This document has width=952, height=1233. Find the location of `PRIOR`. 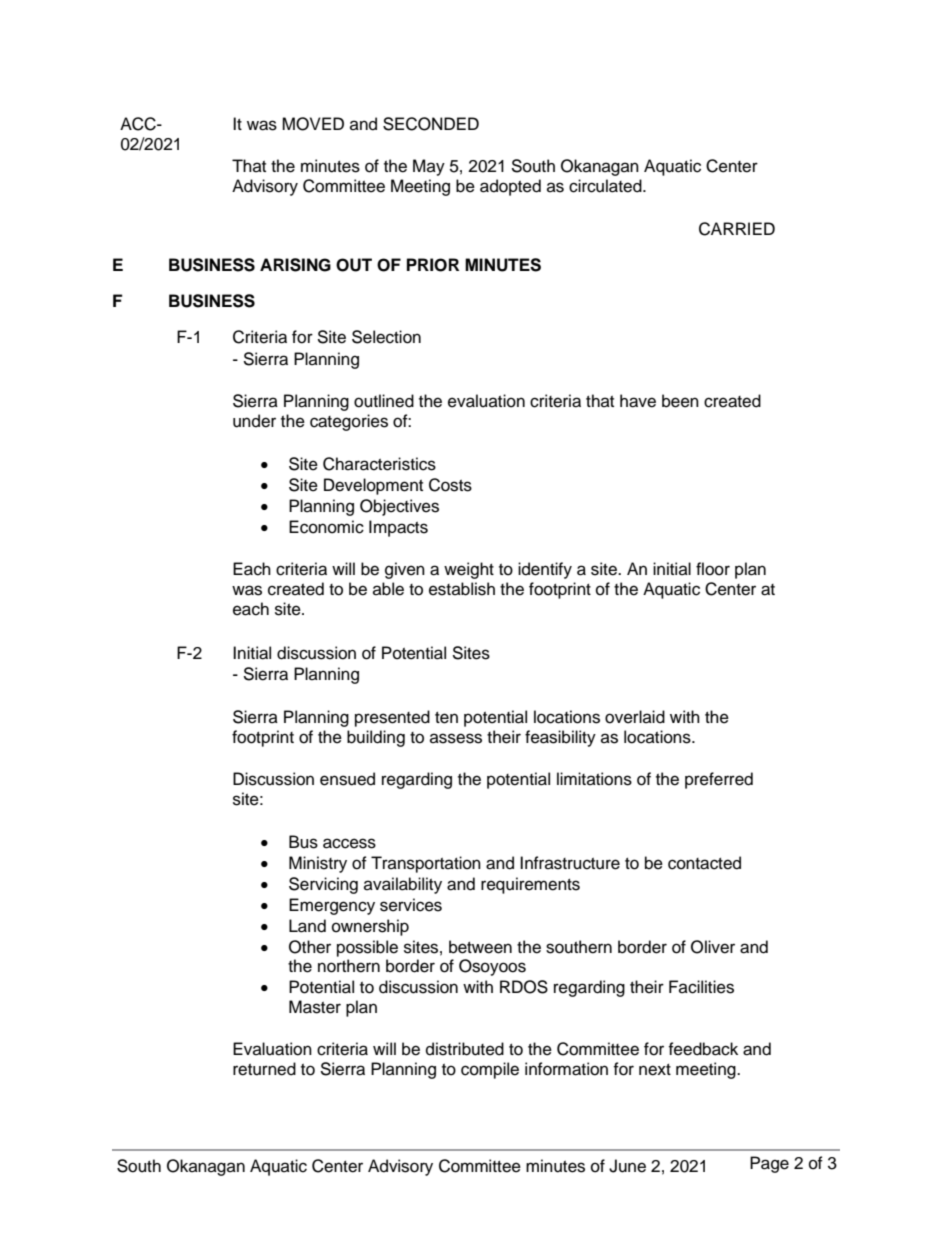

PRIOR is located at coordinates (433, 265).
